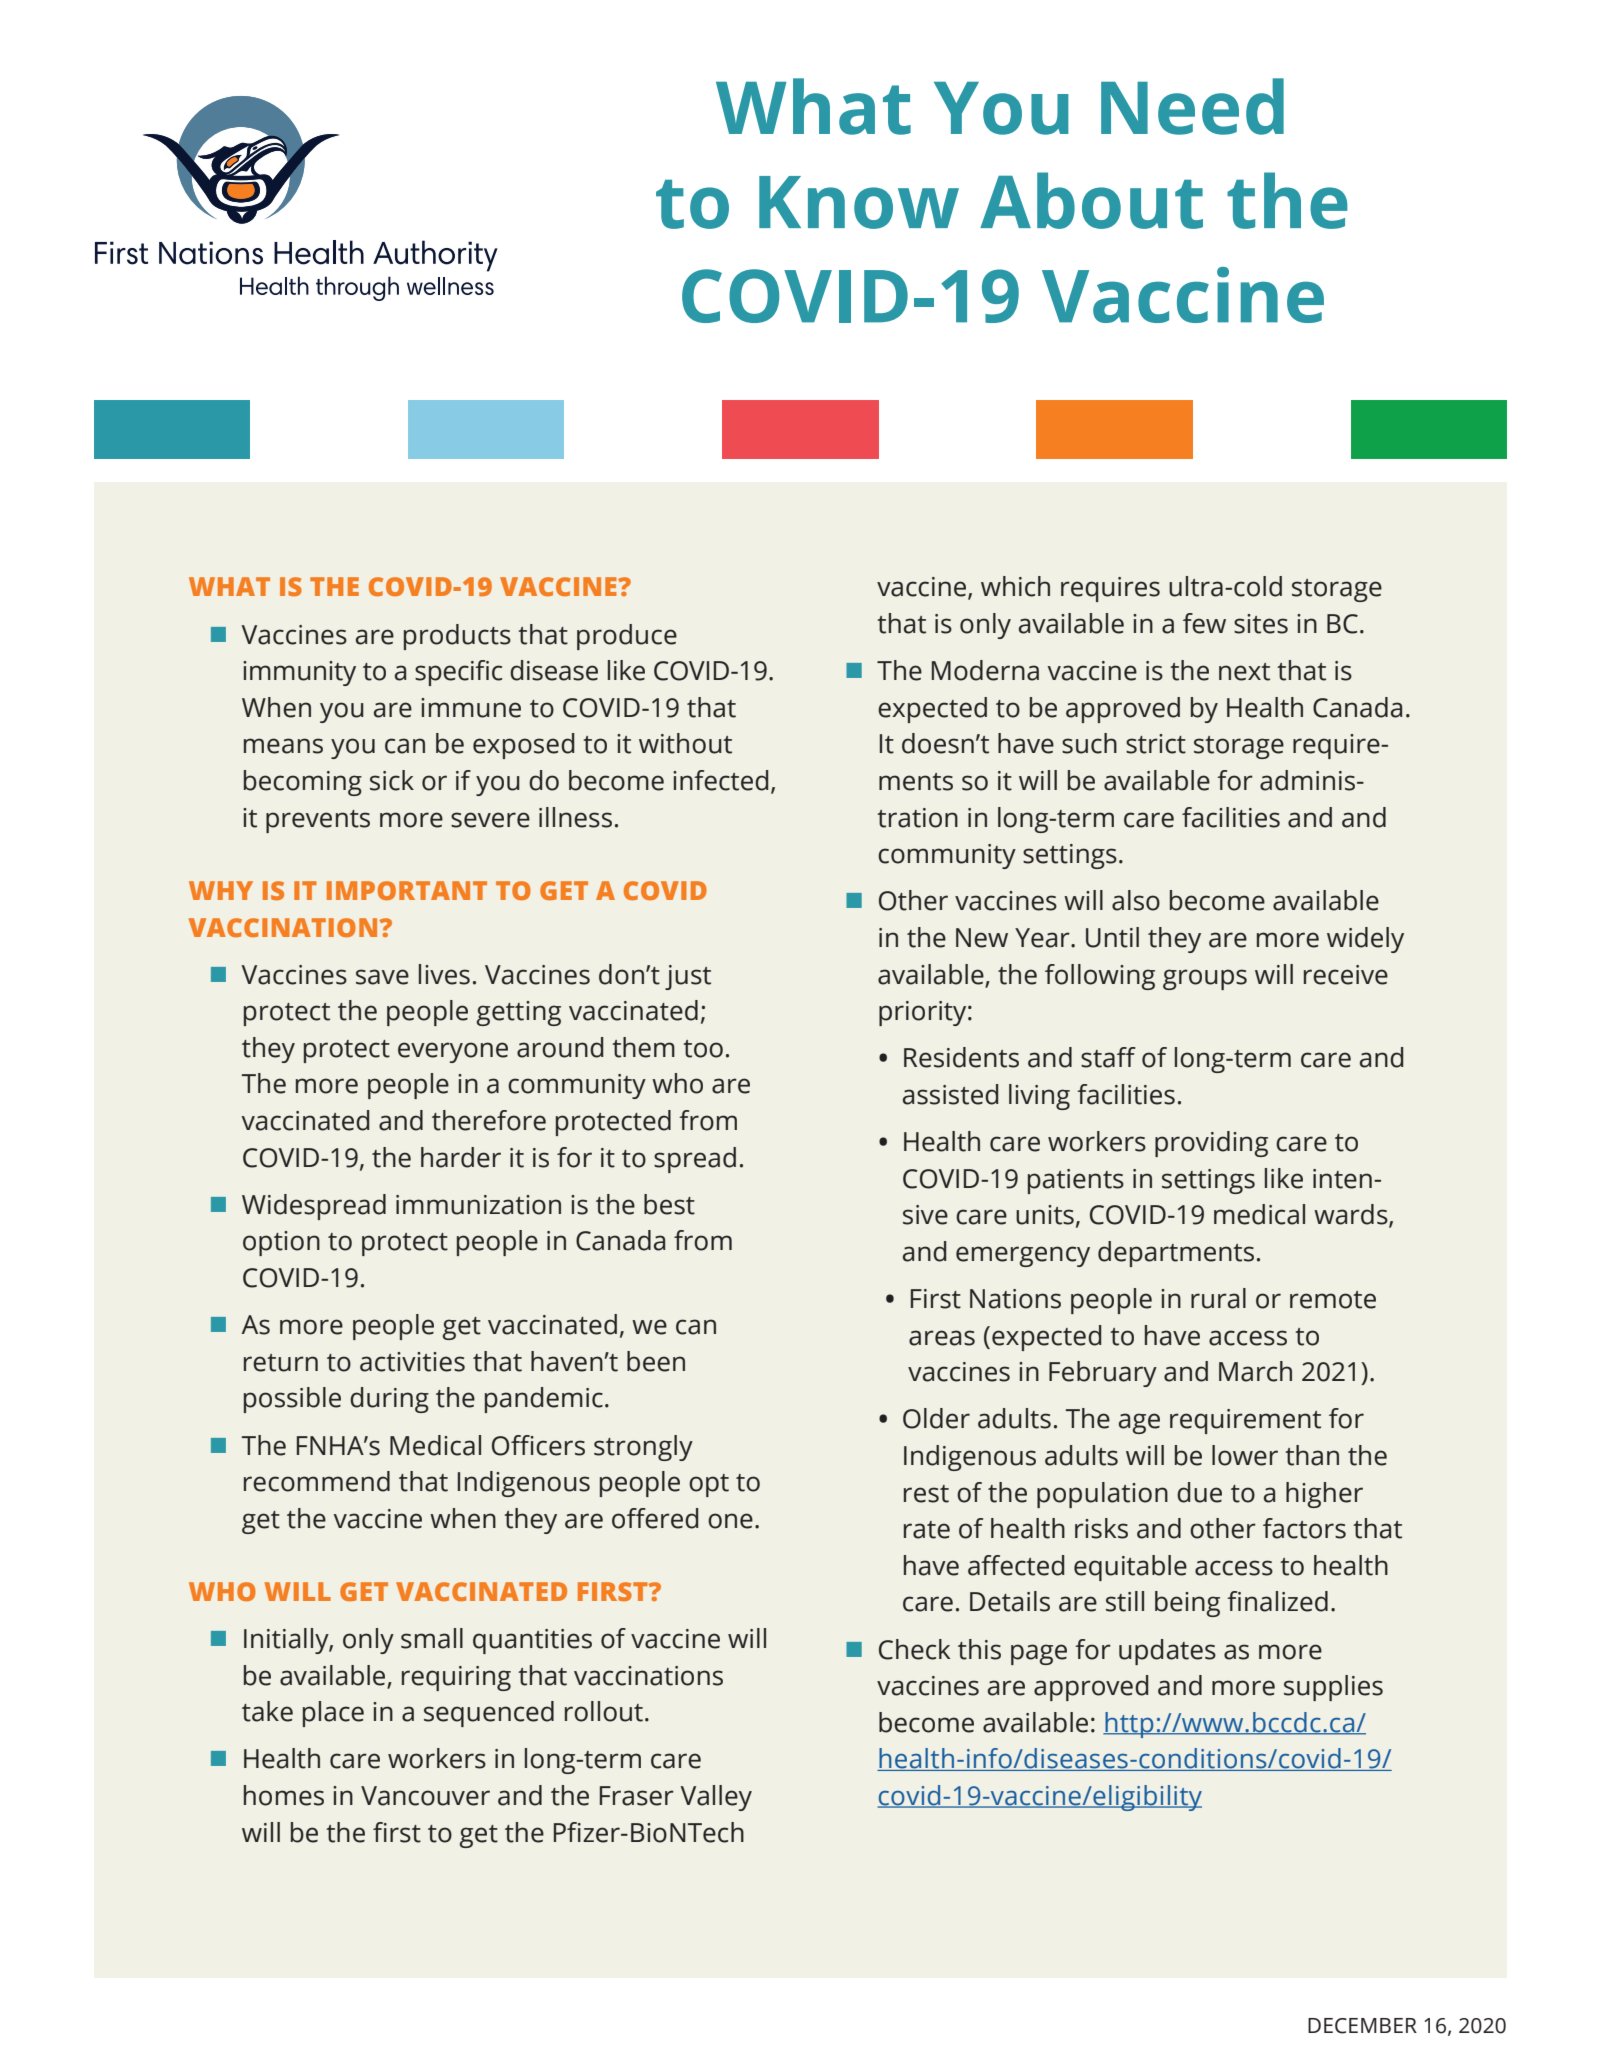 This screenshot has height=2072, width=1601. What do you see at coordinates (1091, 200) in the screenshot?
I see `About` at bounding box center [1091, 200].
